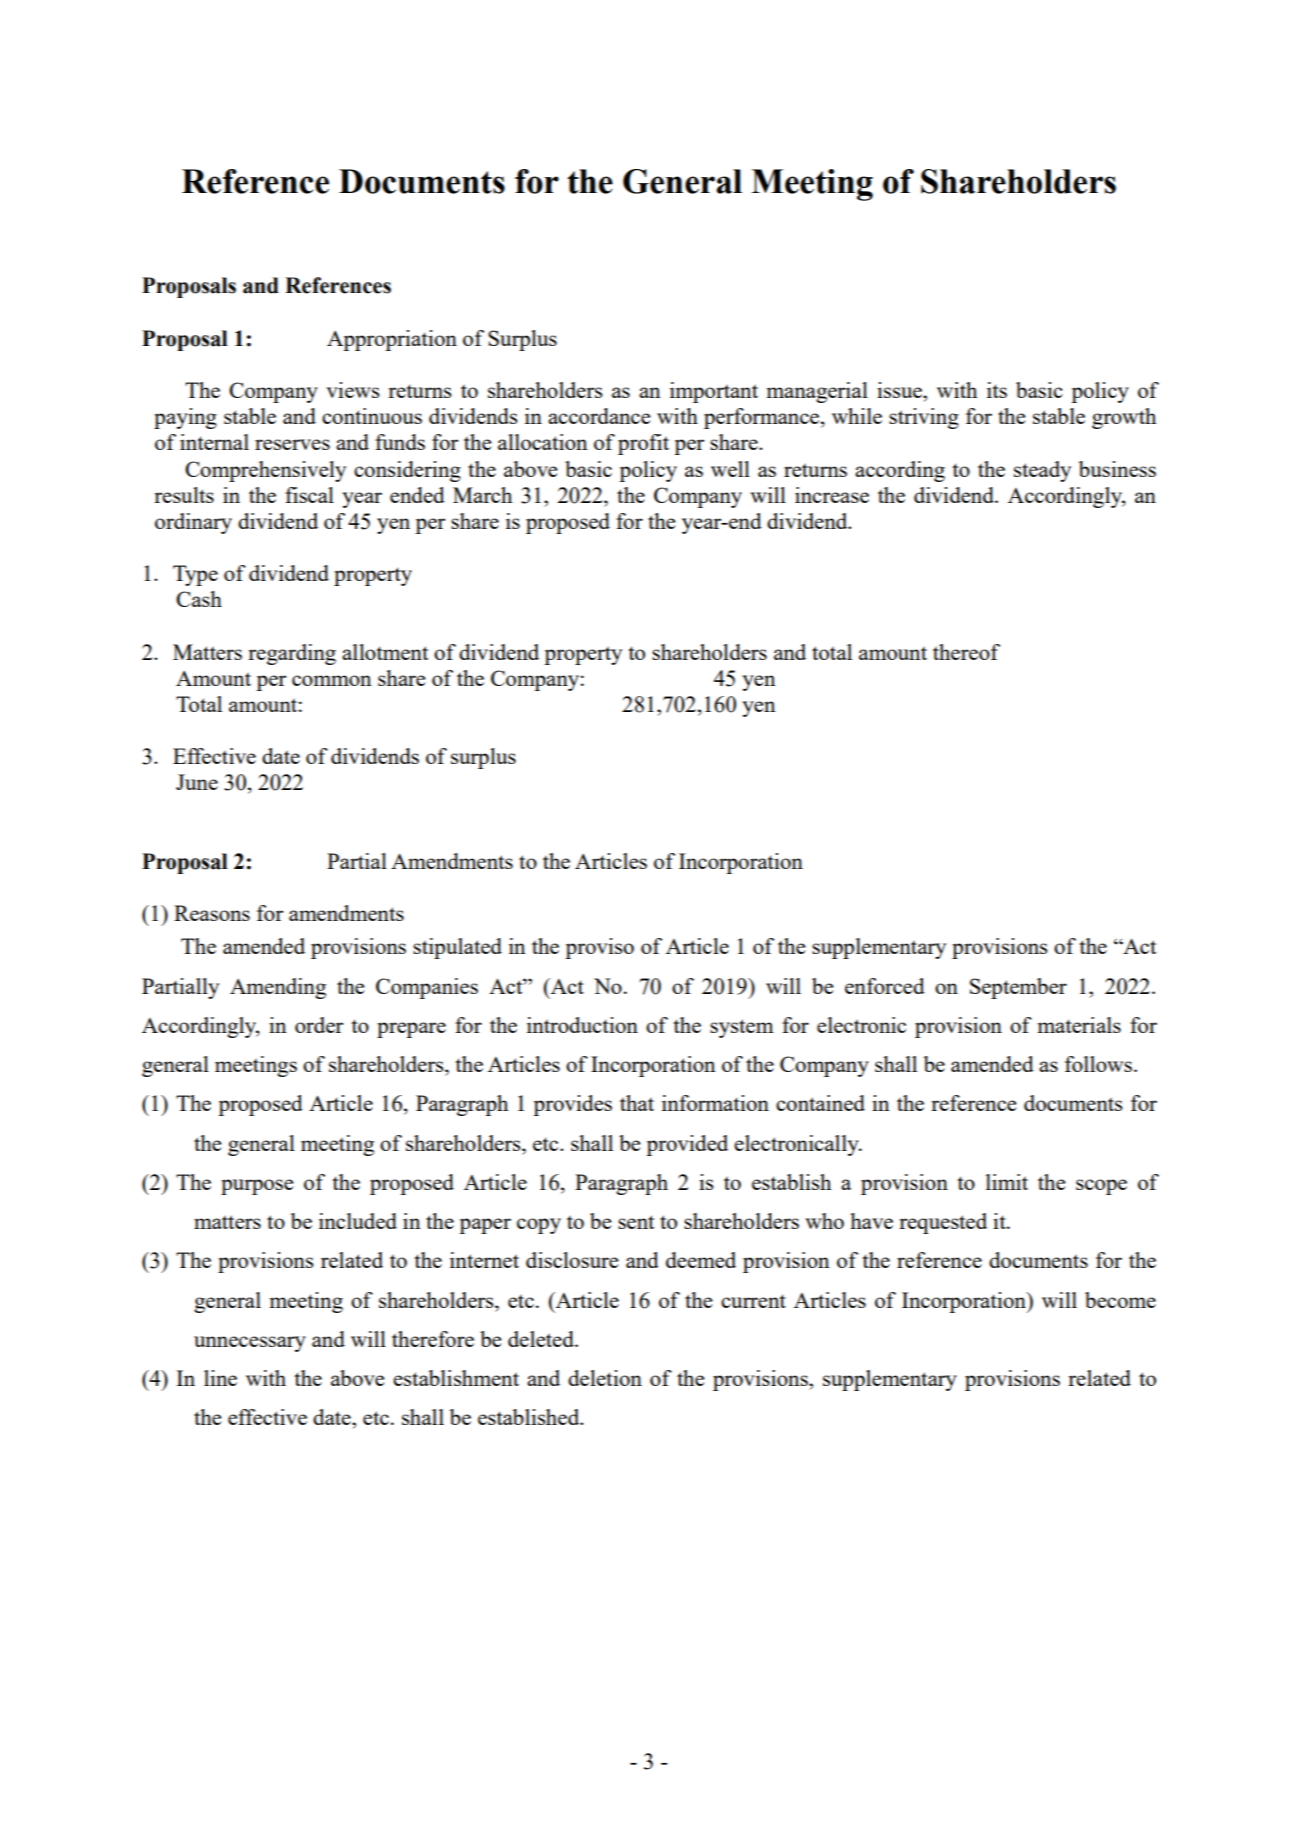 The width and height of the screenshot is (1298, 1836). I want to click on September, so click(1018, 988).
